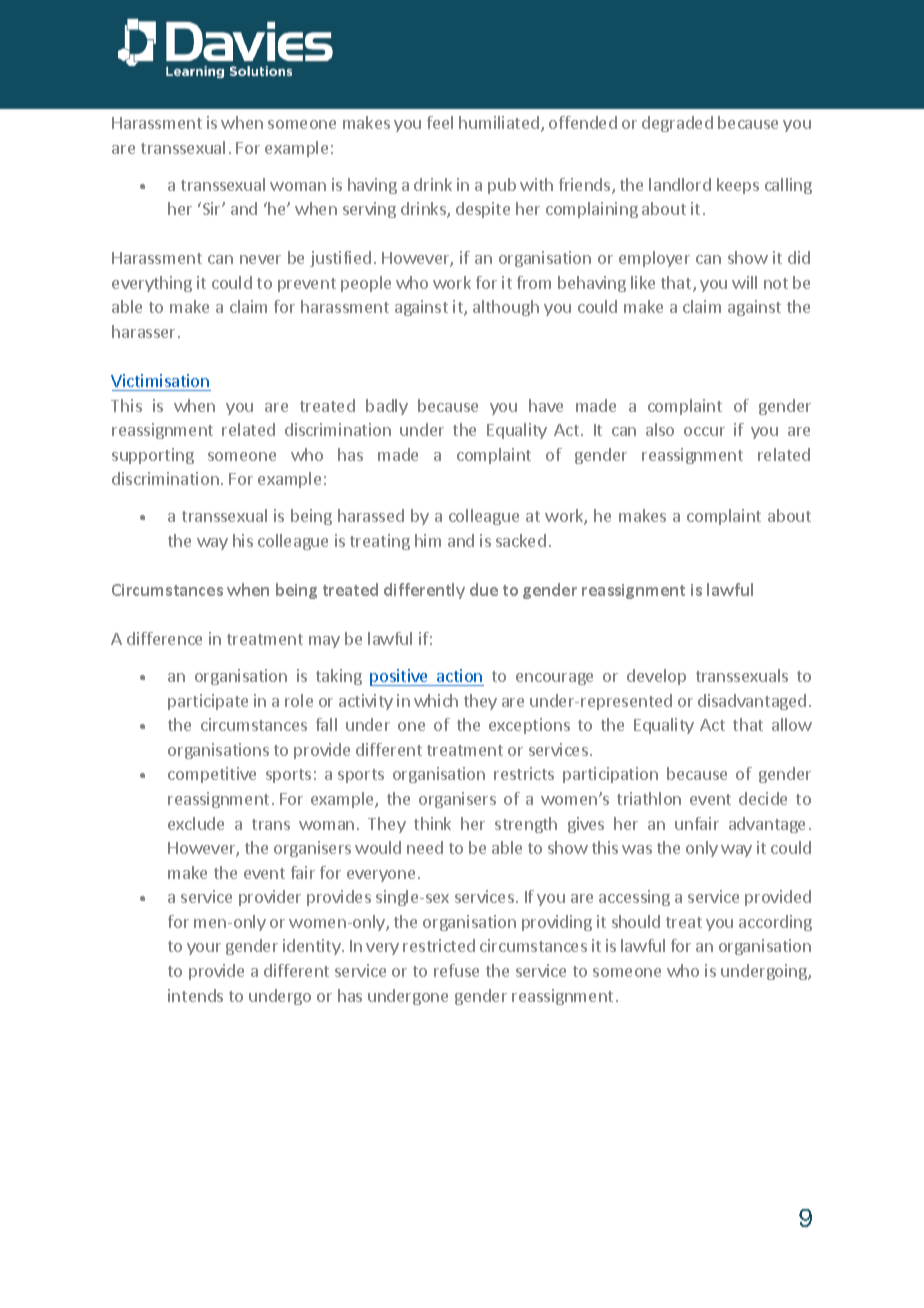 Image resolution: width=924 pixels, height=1308 pixels. I want to click on have, so click(546, 405).
